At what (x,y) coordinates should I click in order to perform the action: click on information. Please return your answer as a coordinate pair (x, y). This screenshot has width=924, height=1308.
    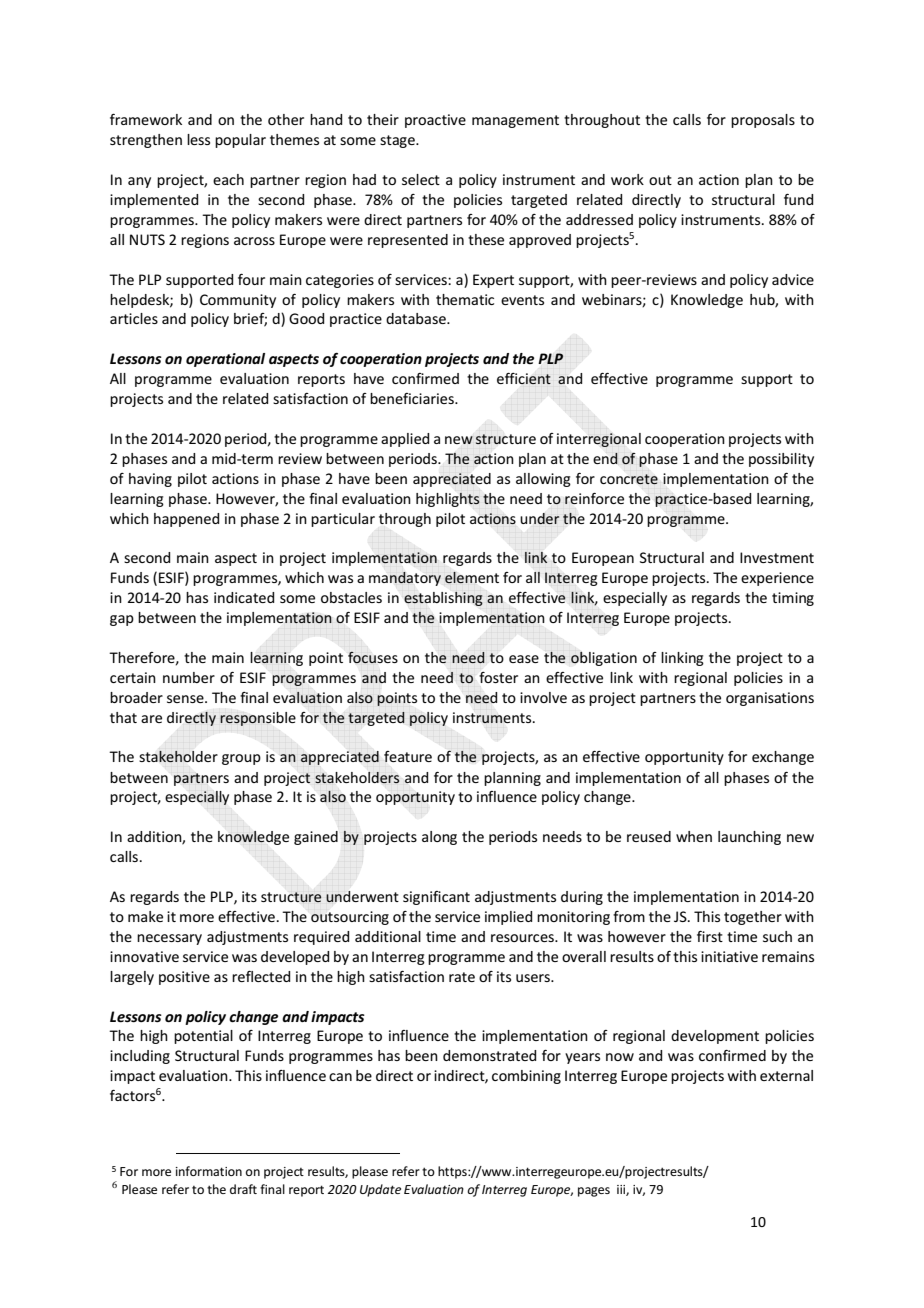
    Looking at the image, I should click on (209, 1171).
